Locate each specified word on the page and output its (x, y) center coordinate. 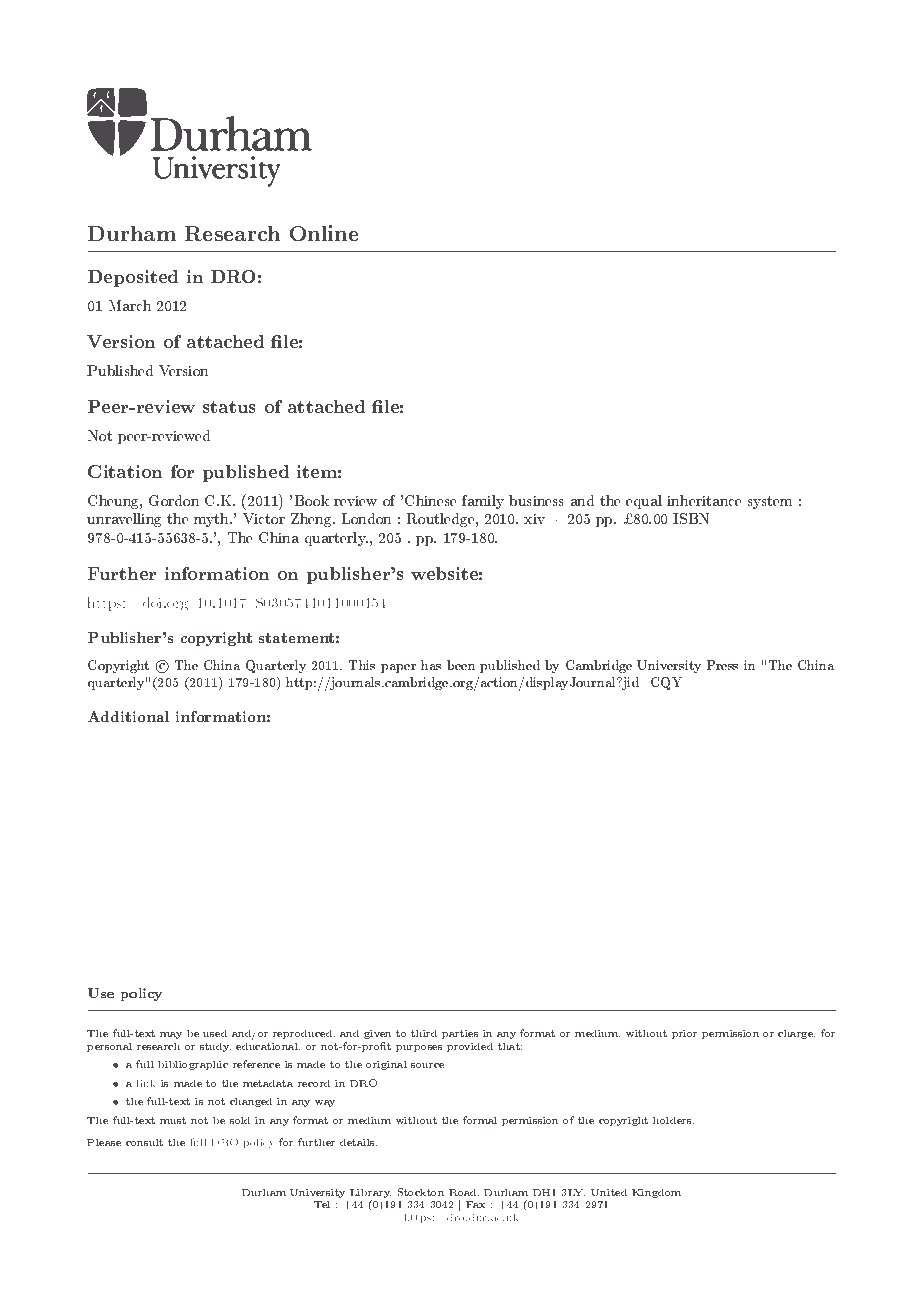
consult (144, 1142)
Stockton (421, 1192)
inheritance (704, 500)
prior (684, 1034)
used (215, 1033)
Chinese (430, 500)
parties (460, 1034)
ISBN (691, 518)
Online (324, 233)
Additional (128, 716)
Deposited (133, 278)
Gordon (174, 500)
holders (673, 1120)
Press (722, 665)
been (461, 665)
